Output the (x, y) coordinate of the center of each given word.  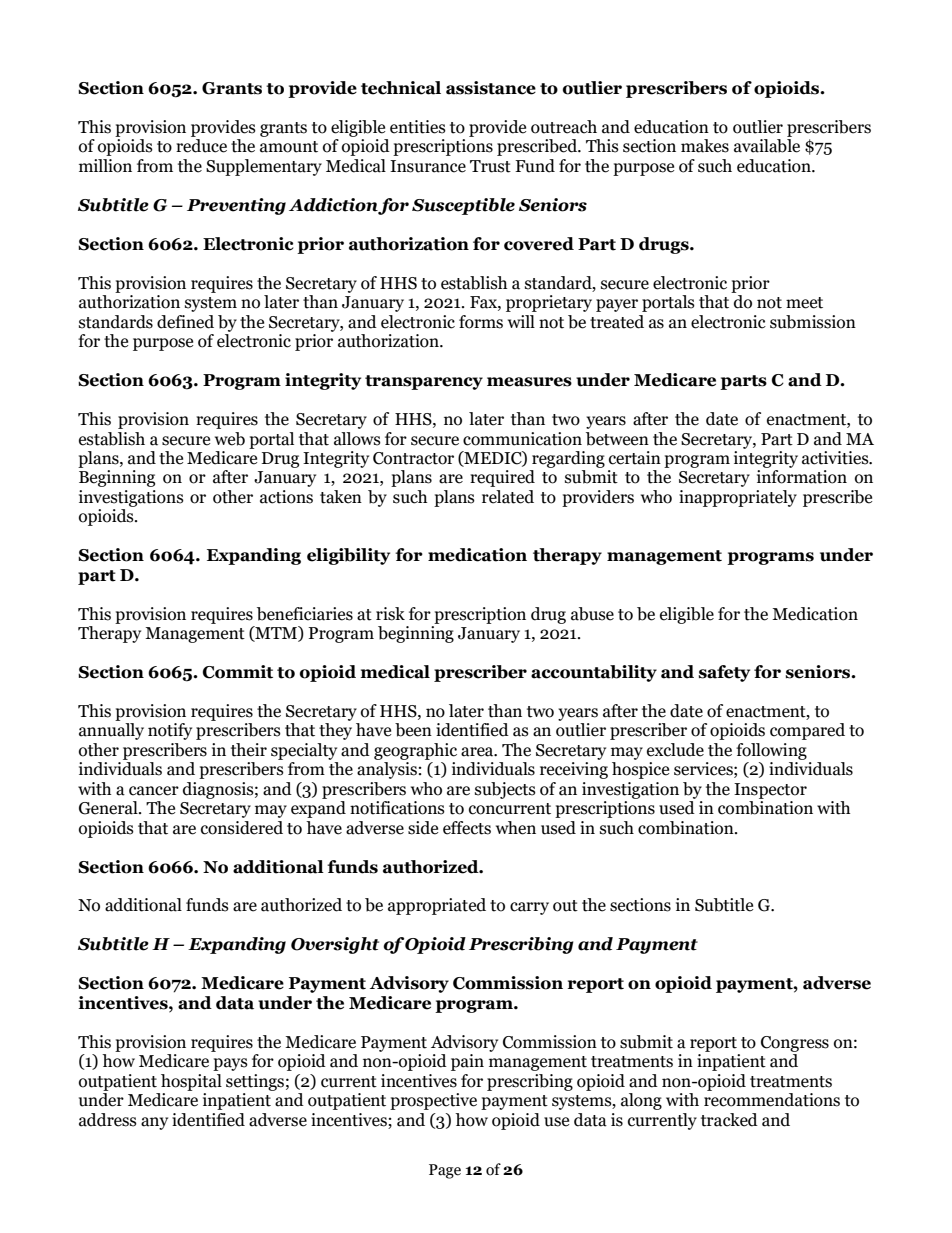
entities (418, 127)
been (413, 730)
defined (185, 322)
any (154, 1123)
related (508, 497)
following (771, 751)
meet (804, 303)
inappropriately (738, 498)
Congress (795, 1044)
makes (705, 146)
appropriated (437, 906)
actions (286, 497)
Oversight (335, 945)
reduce (201, 146)
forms (481, 322)
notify (170, 731)
